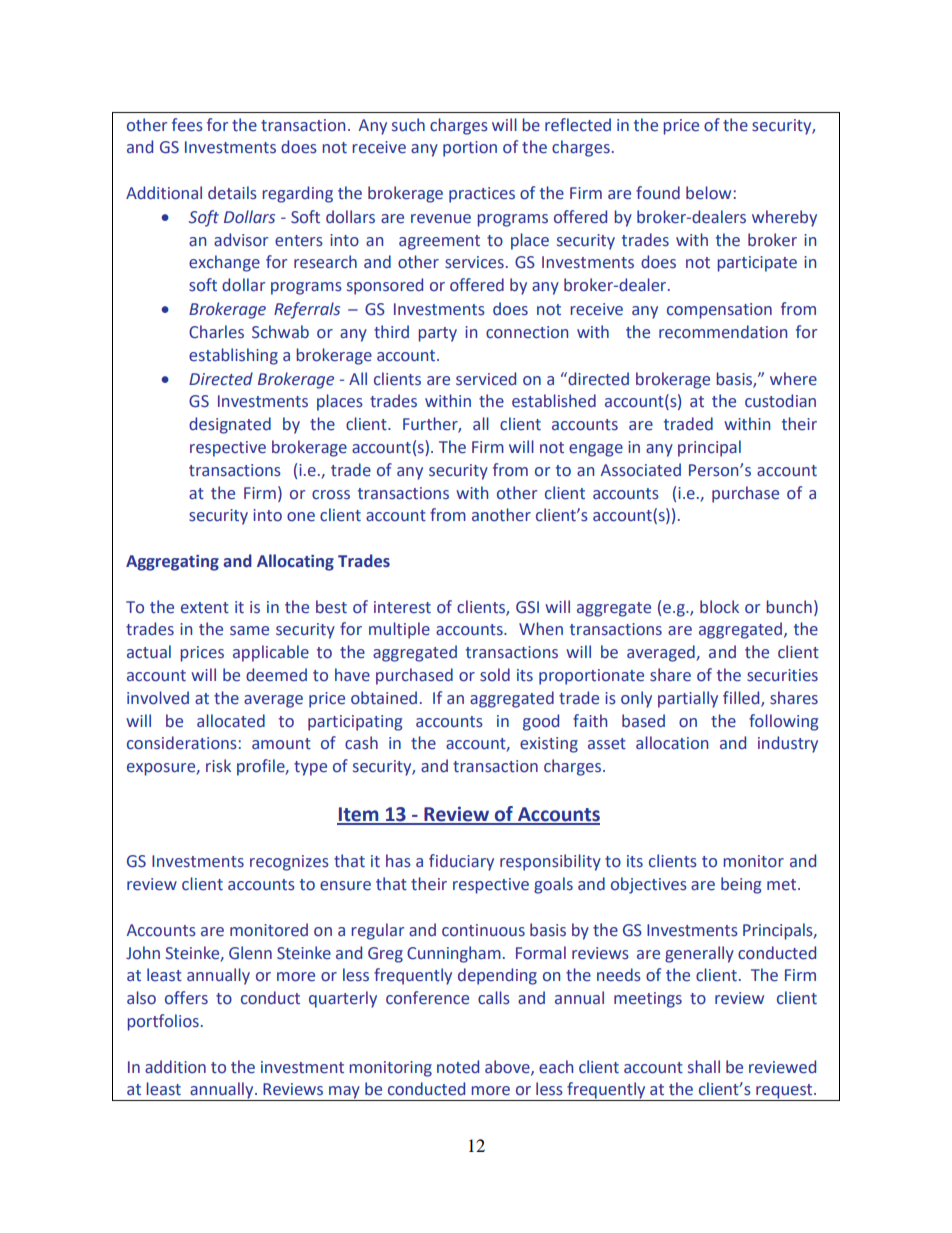 The image size is (952, 1233). I want to click on Associated, so click(641, 470).
